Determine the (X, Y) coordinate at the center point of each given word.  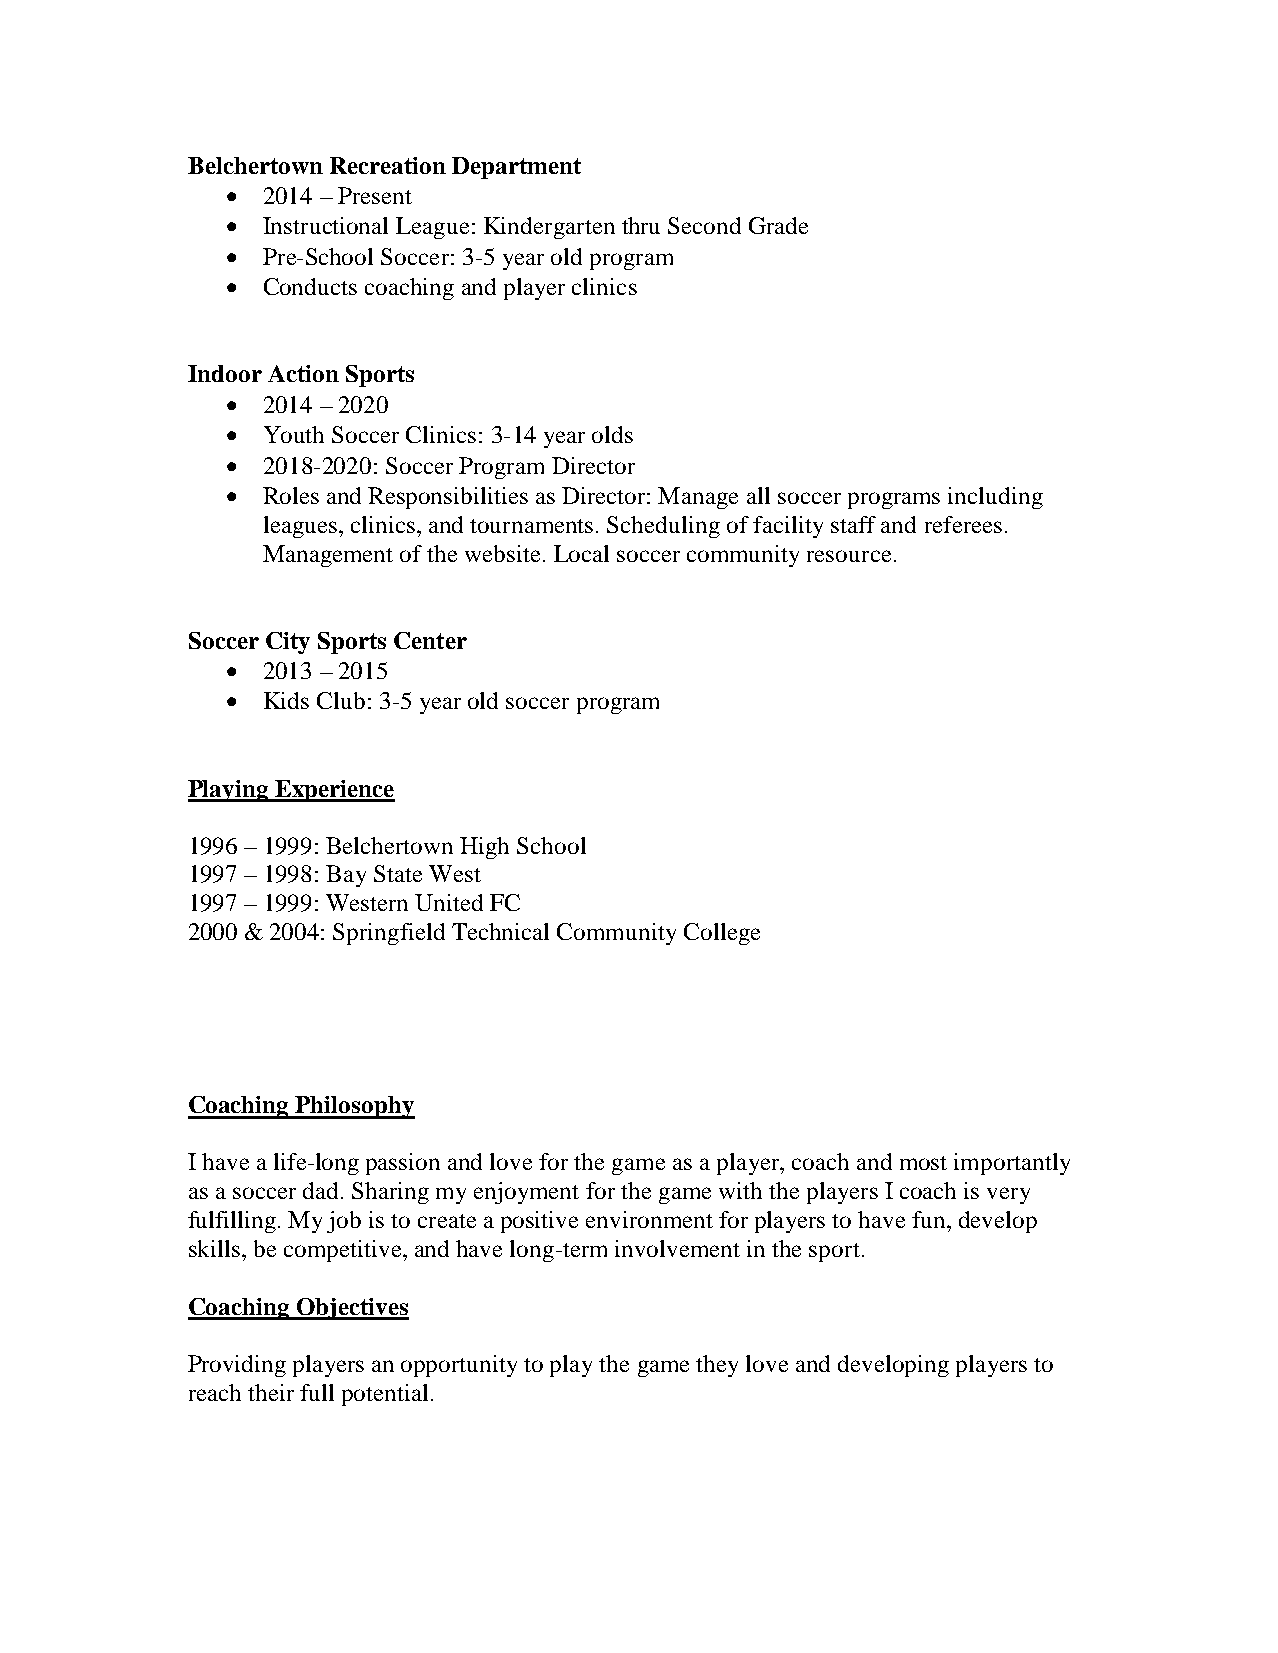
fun (930, 1219)
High (484, 848)
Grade (778, 225)
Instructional (325, 225)
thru (641, 225)
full (317, 1392)
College (722, 934)
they (717, 1366)
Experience (334, 791)
